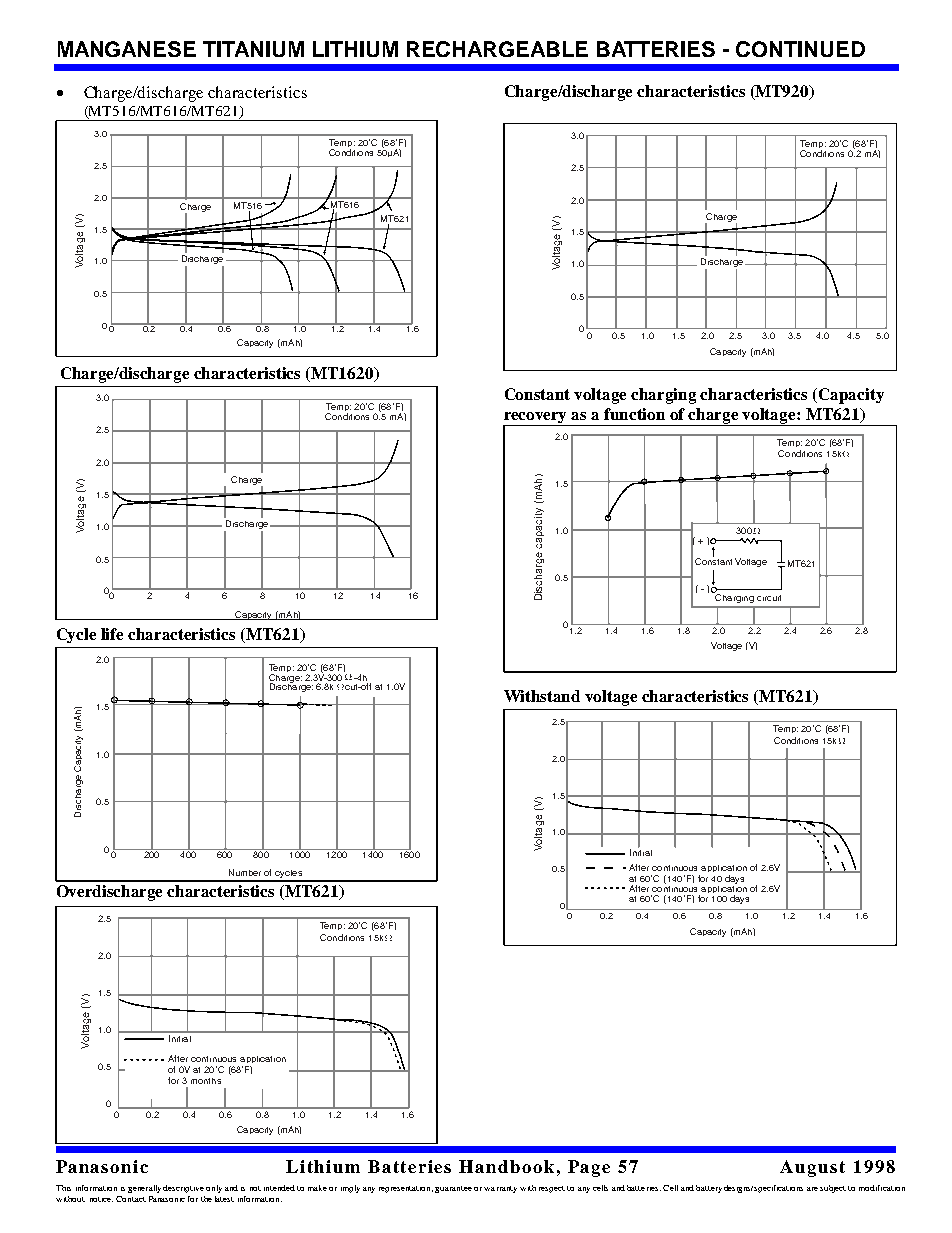 The image size is (952, 1233). Describe the element at coordinates (127, 49) in the screenshot. I see `MANGANESE` at that location.
